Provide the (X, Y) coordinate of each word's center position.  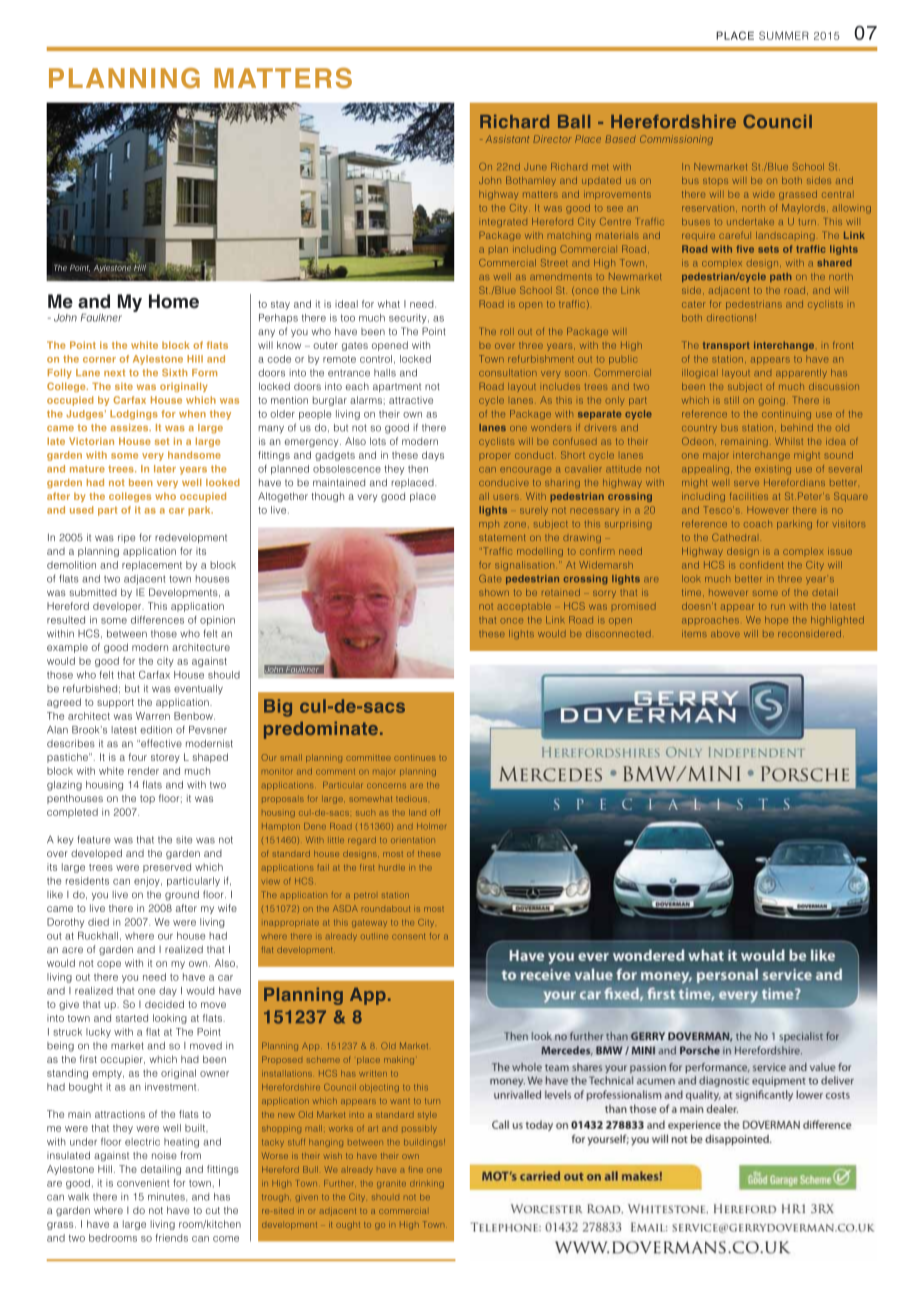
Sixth (174, 373)
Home (174, 301)
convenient (143, 1183)
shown (494, 592)
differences (157, 620)
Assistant (508, 139)
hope (776, 620)
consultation (508, 372)
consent (408, 937)
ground (182, 896)
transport (726, 346)
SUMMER (784, 35)
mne (415, 1169)
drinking (427, 1185)
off (435, 812)
